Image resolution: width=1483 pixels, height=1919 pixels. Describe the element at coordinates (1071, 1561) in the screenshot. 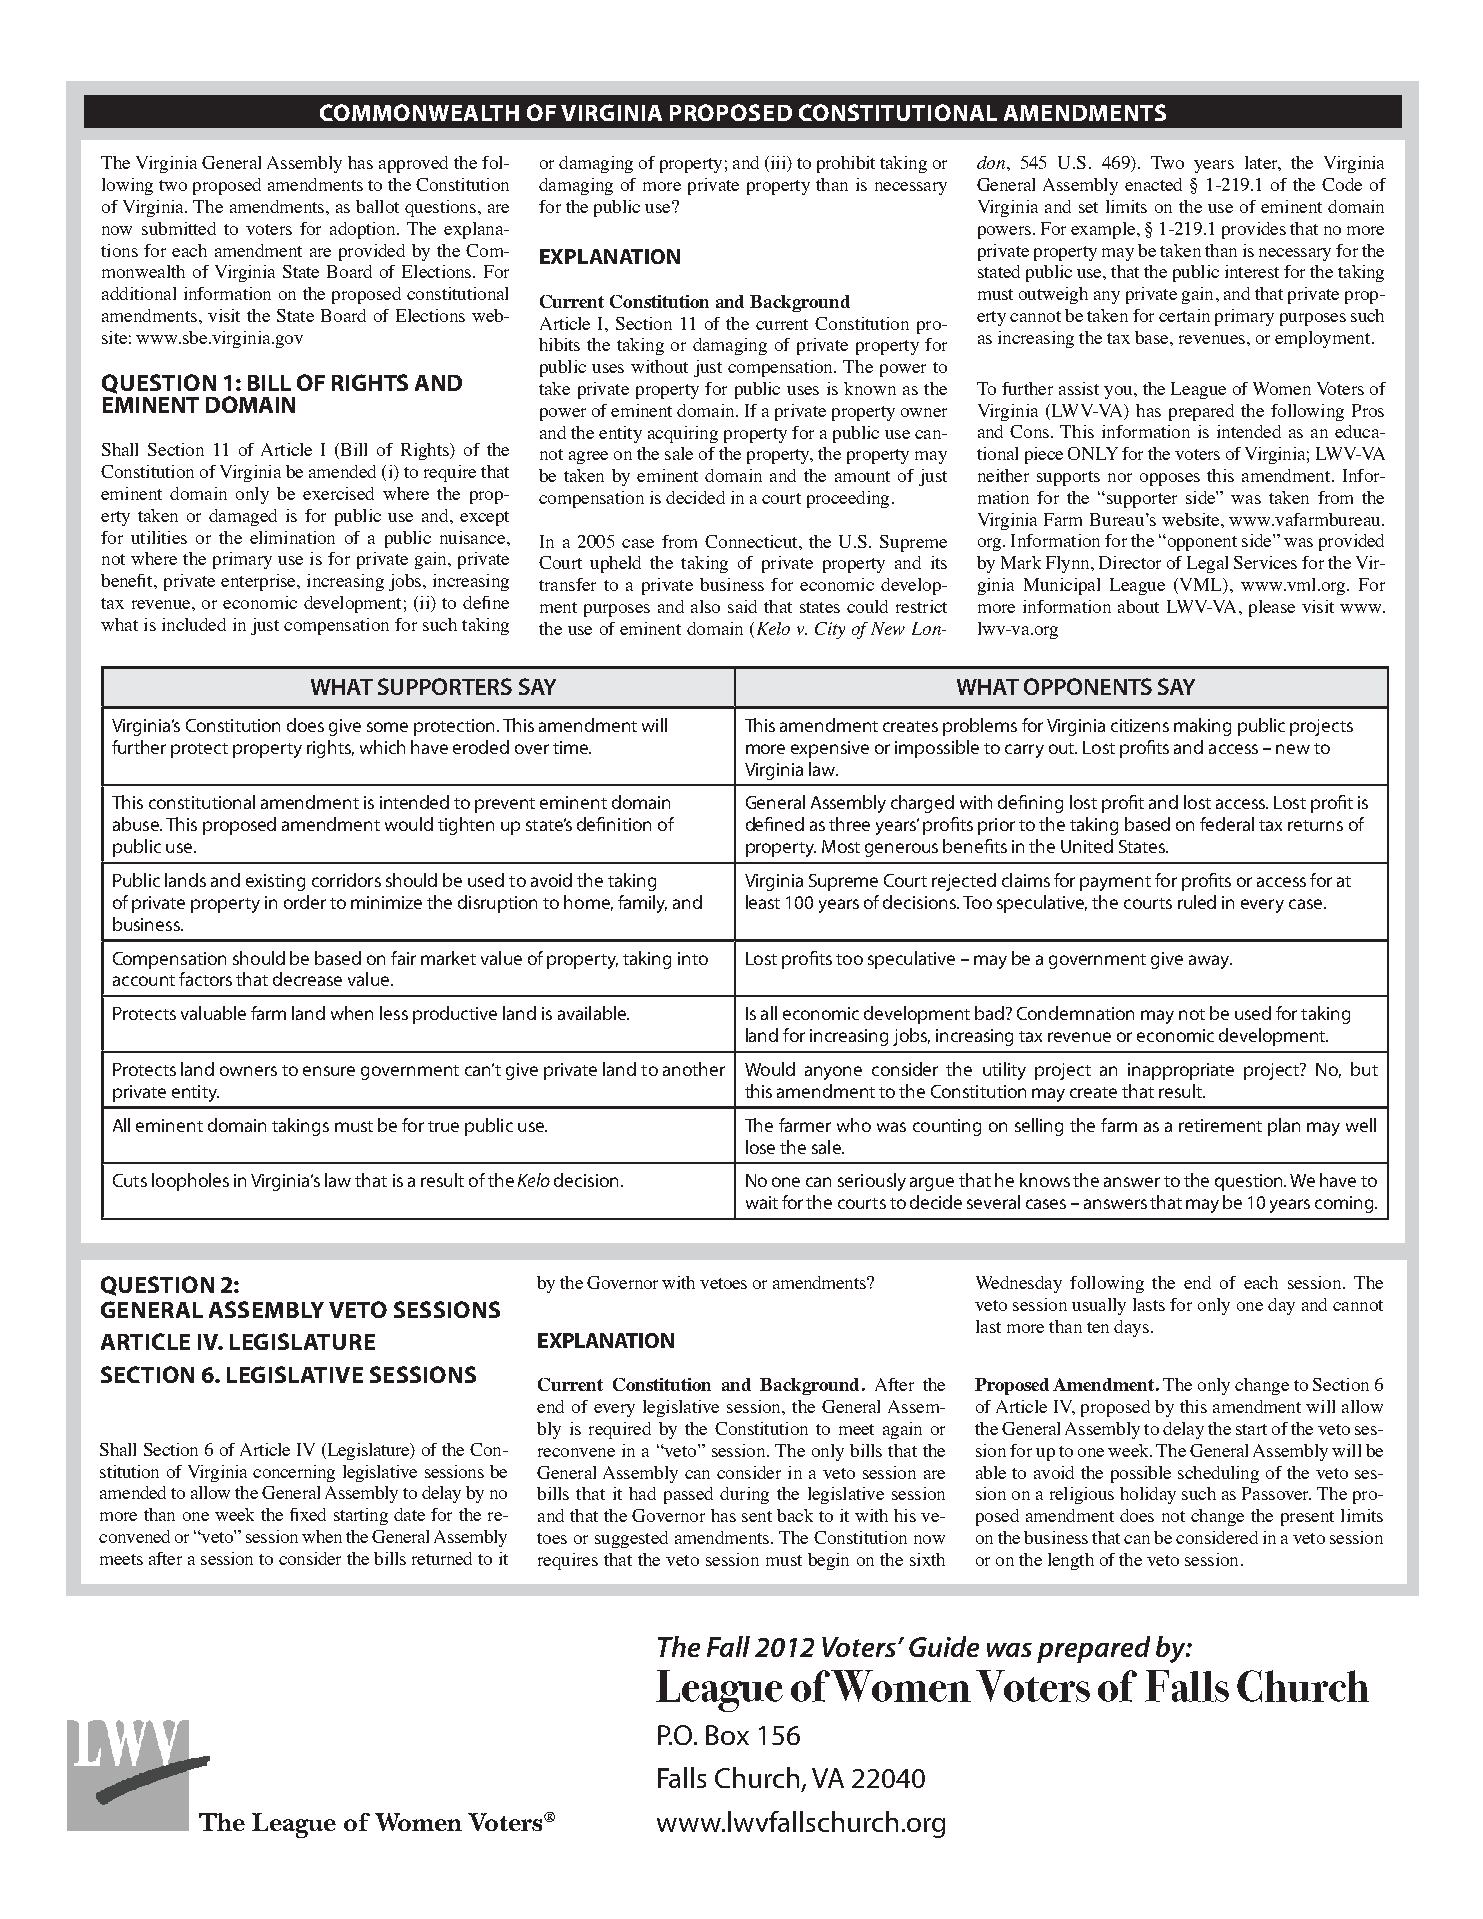

I see `length` at that location.
